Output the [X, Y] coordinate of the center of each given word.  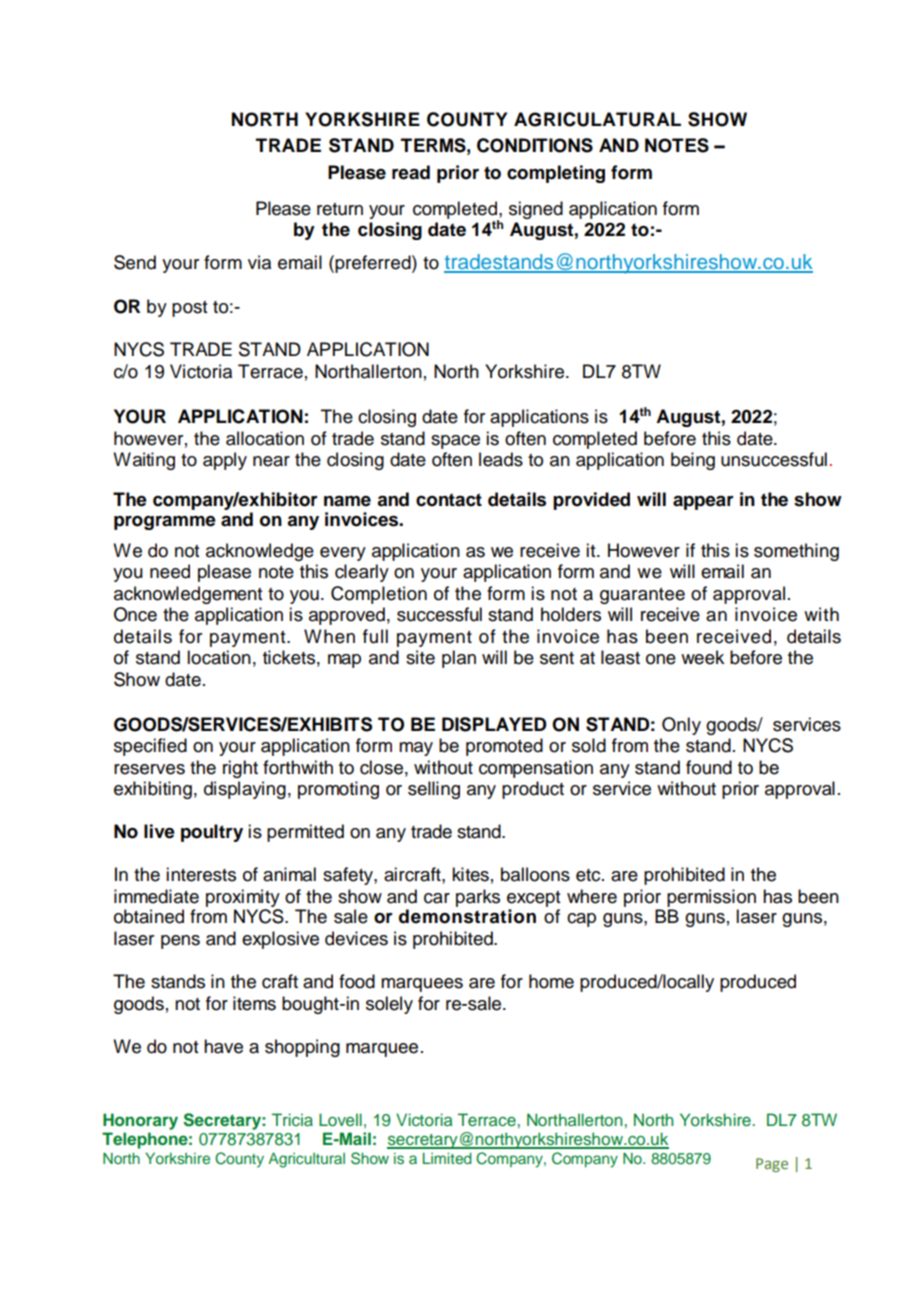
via [259, 262]
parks [478, 898]
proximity [243, 898]
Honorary [140, 1121]
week [702, 657]
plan [459, 659]
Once [135, 614]
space [455, 442]
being [693, 461]
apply [225, 461]
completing [556, 174]
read [411, 172]
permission [711, 898]
